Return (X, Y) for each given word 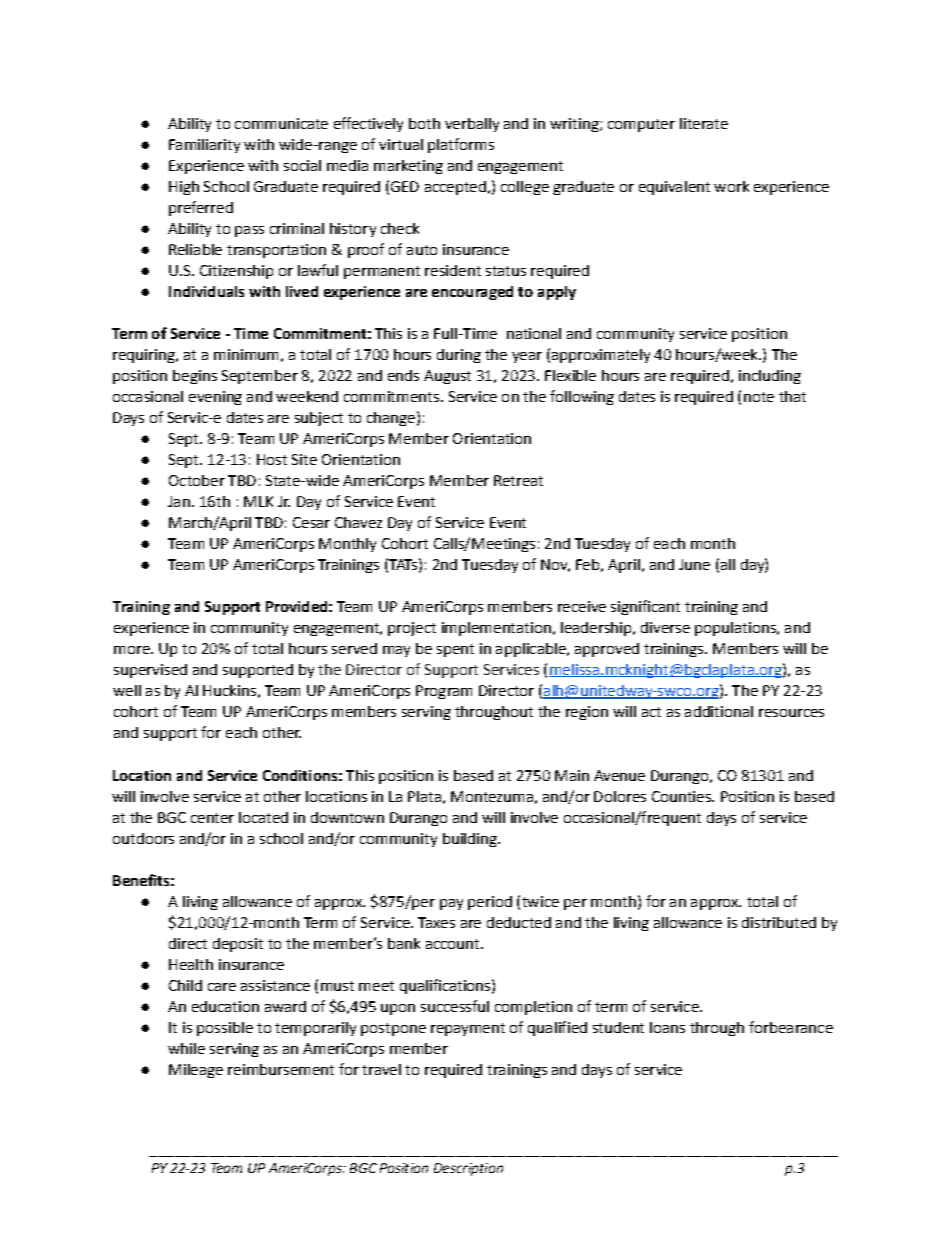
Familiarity (204, 146)
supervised (150, 671)
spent (455, 650)
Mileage (196, 1071)
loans (667, 1027)
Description (468, 1169)
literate (704, 123)
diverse (665, 627)
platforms (461, 145)
